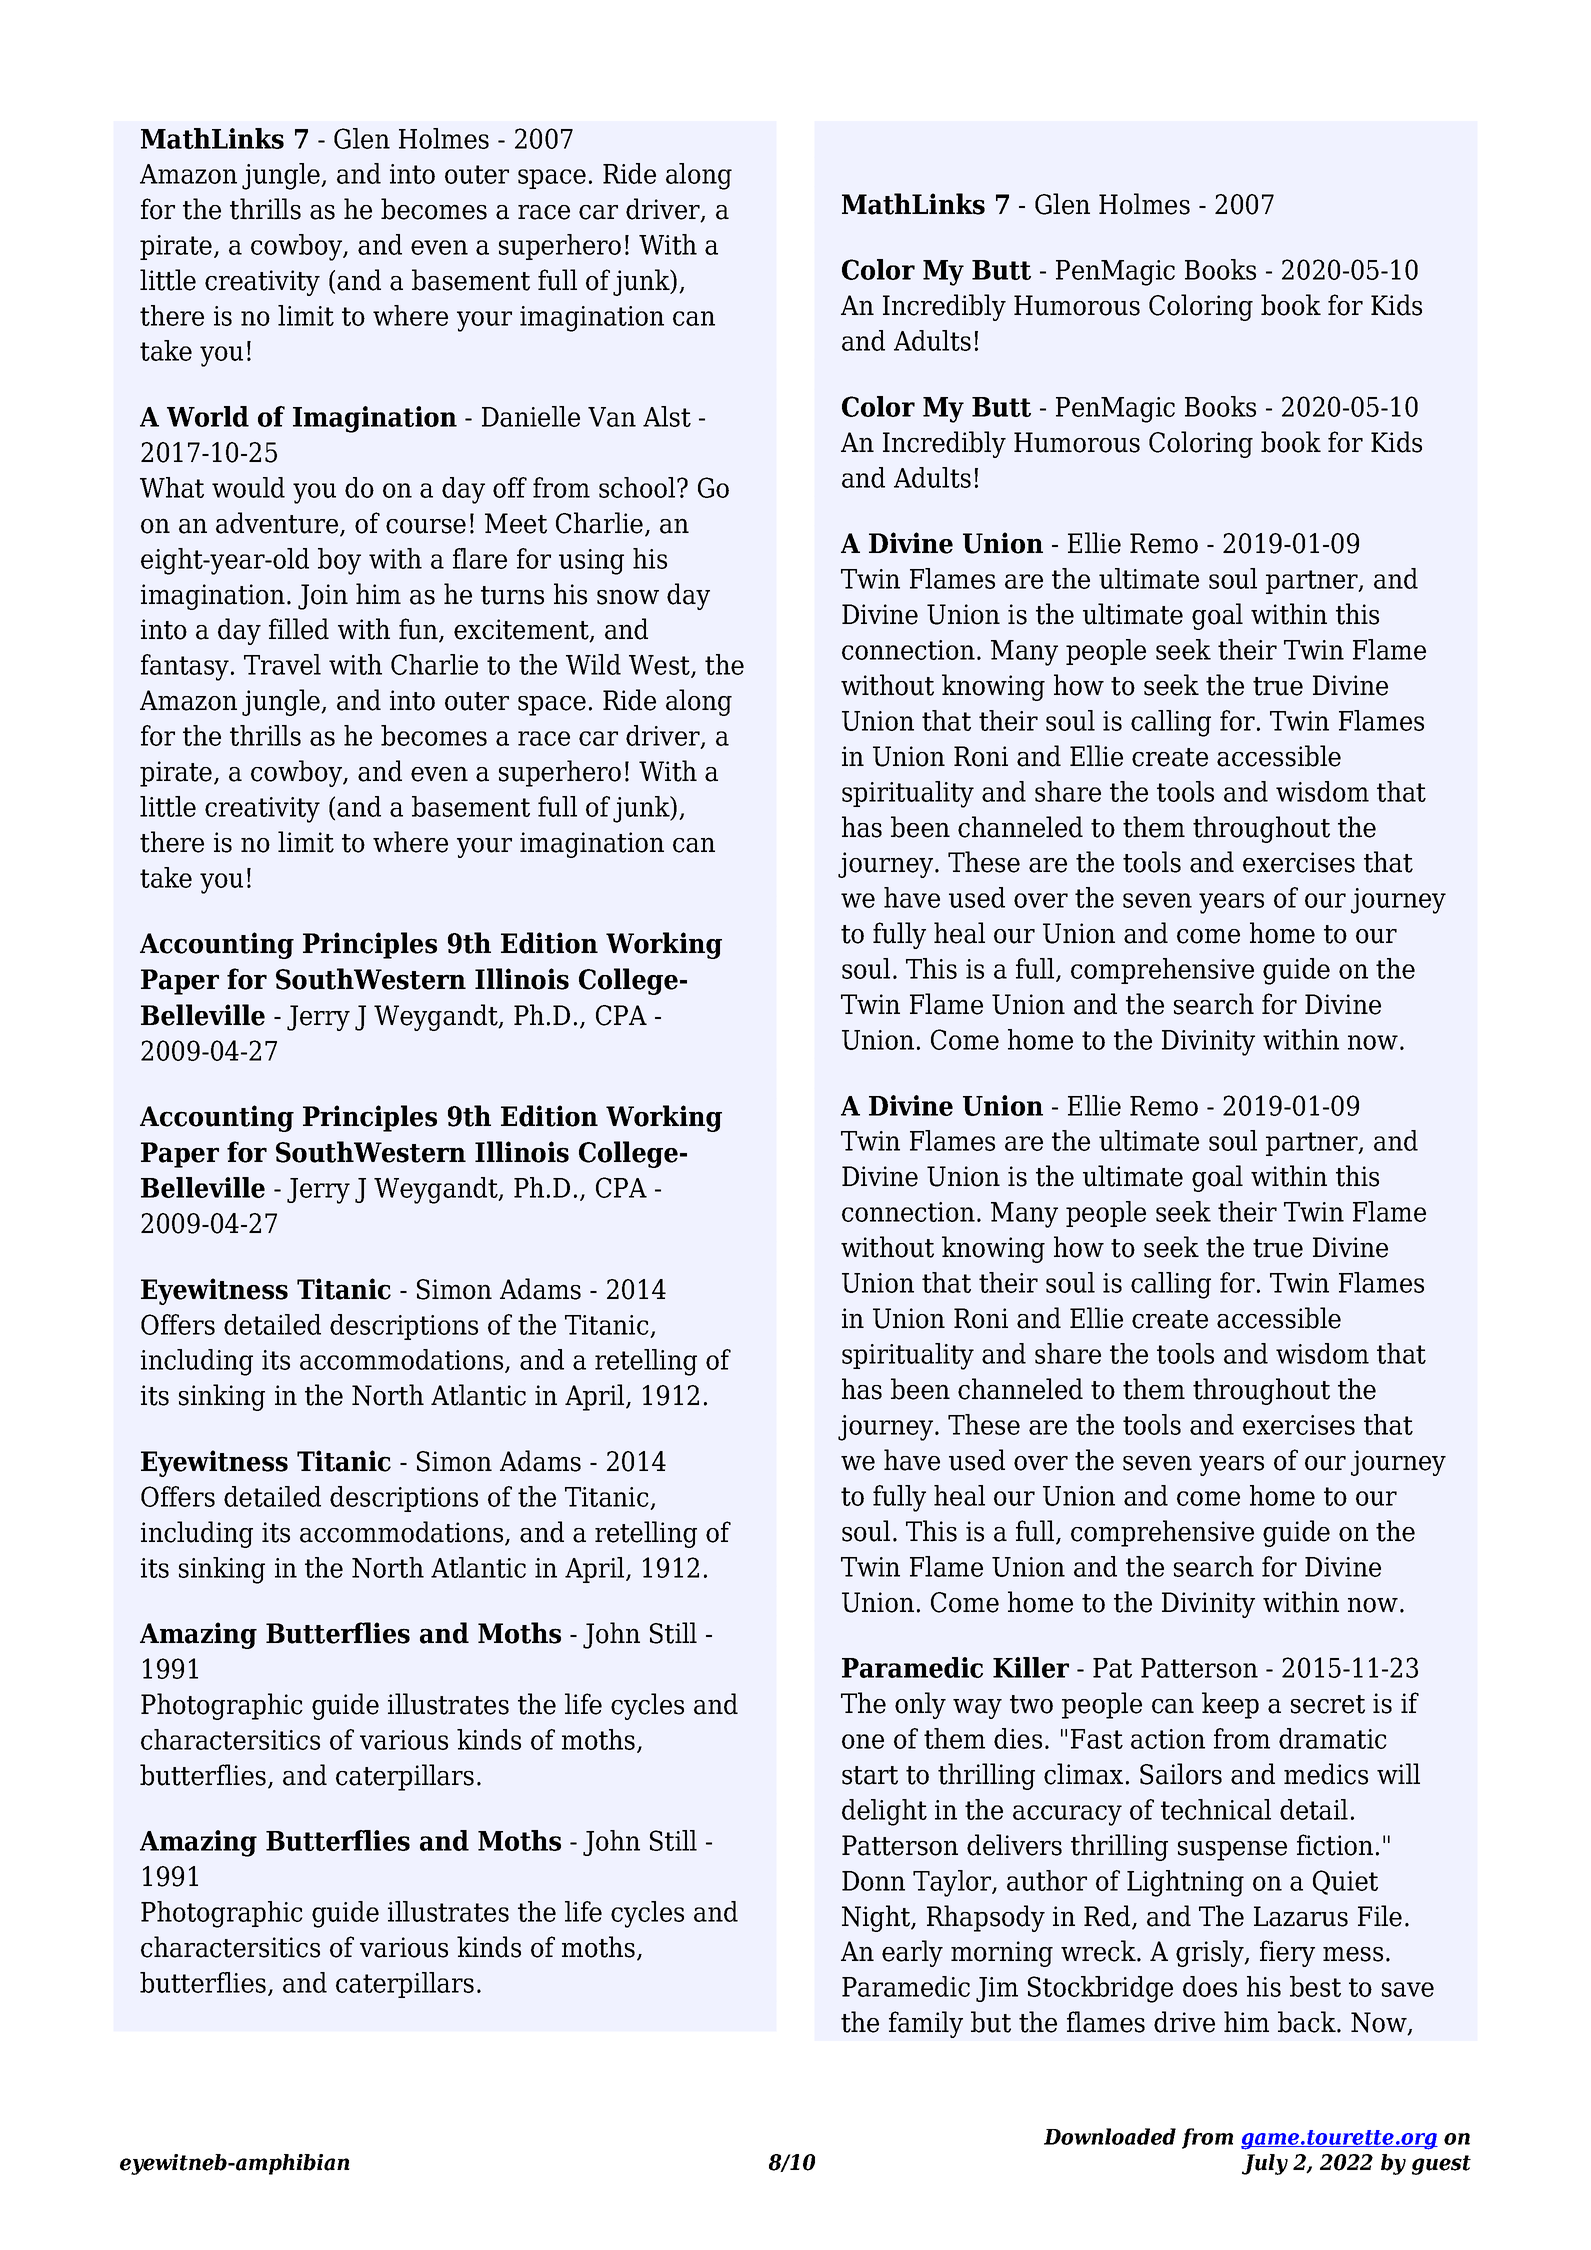 The image size is (1591, 2250). I want to click on one, so click(863, 1741).
